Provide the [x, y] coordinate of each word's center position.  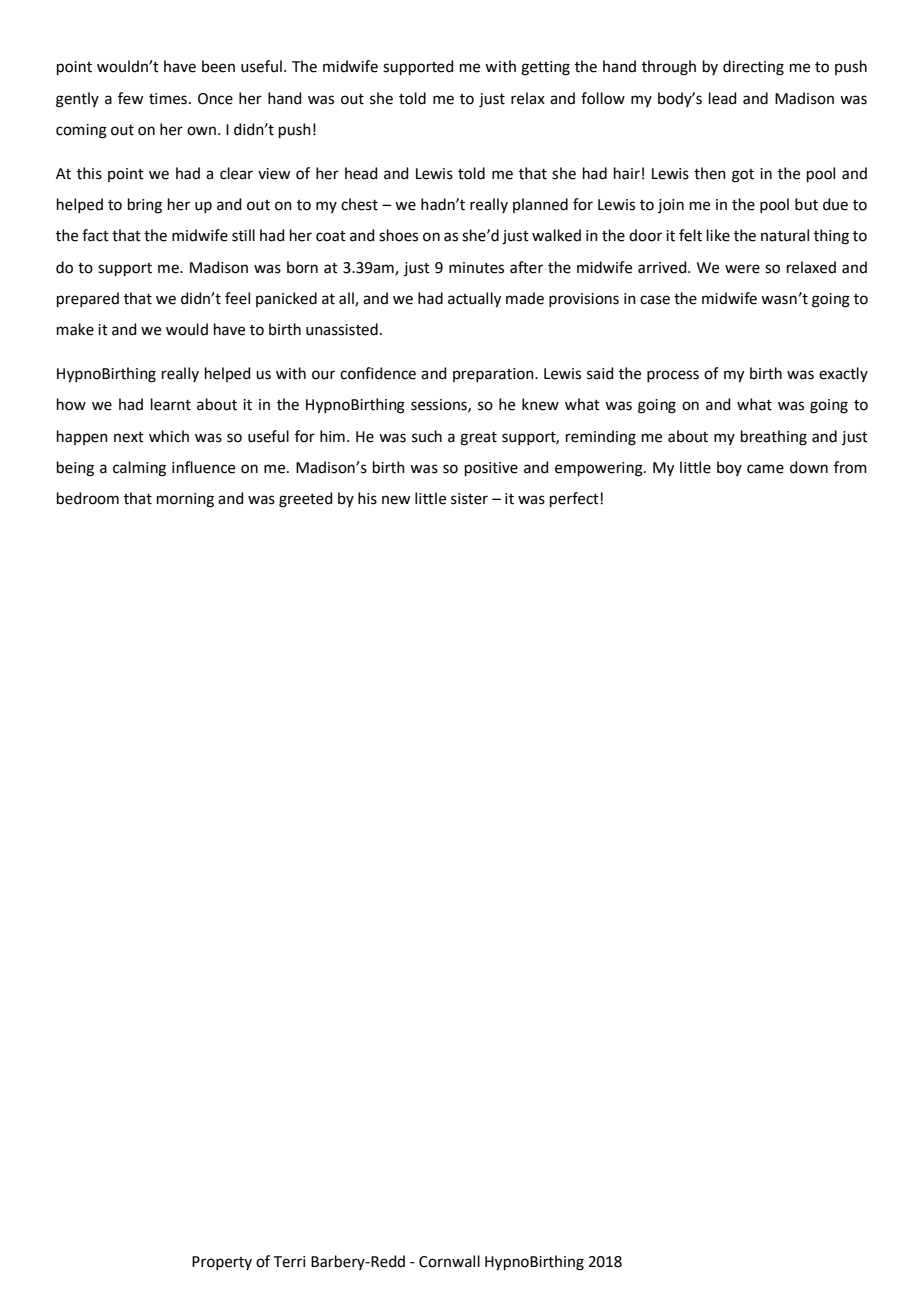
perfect [575, 499]
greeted [306, 500]
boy [729, 468]
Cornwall [449, 1261]
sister [469, 499]
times [168, 99]
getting [545, 68]
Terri [289, 1262]
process [673, 376]
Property [222, 1263]
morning [185, 500]
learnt [171, 404]
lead [723, 98]
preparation [494, 375]
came [765, 469]
